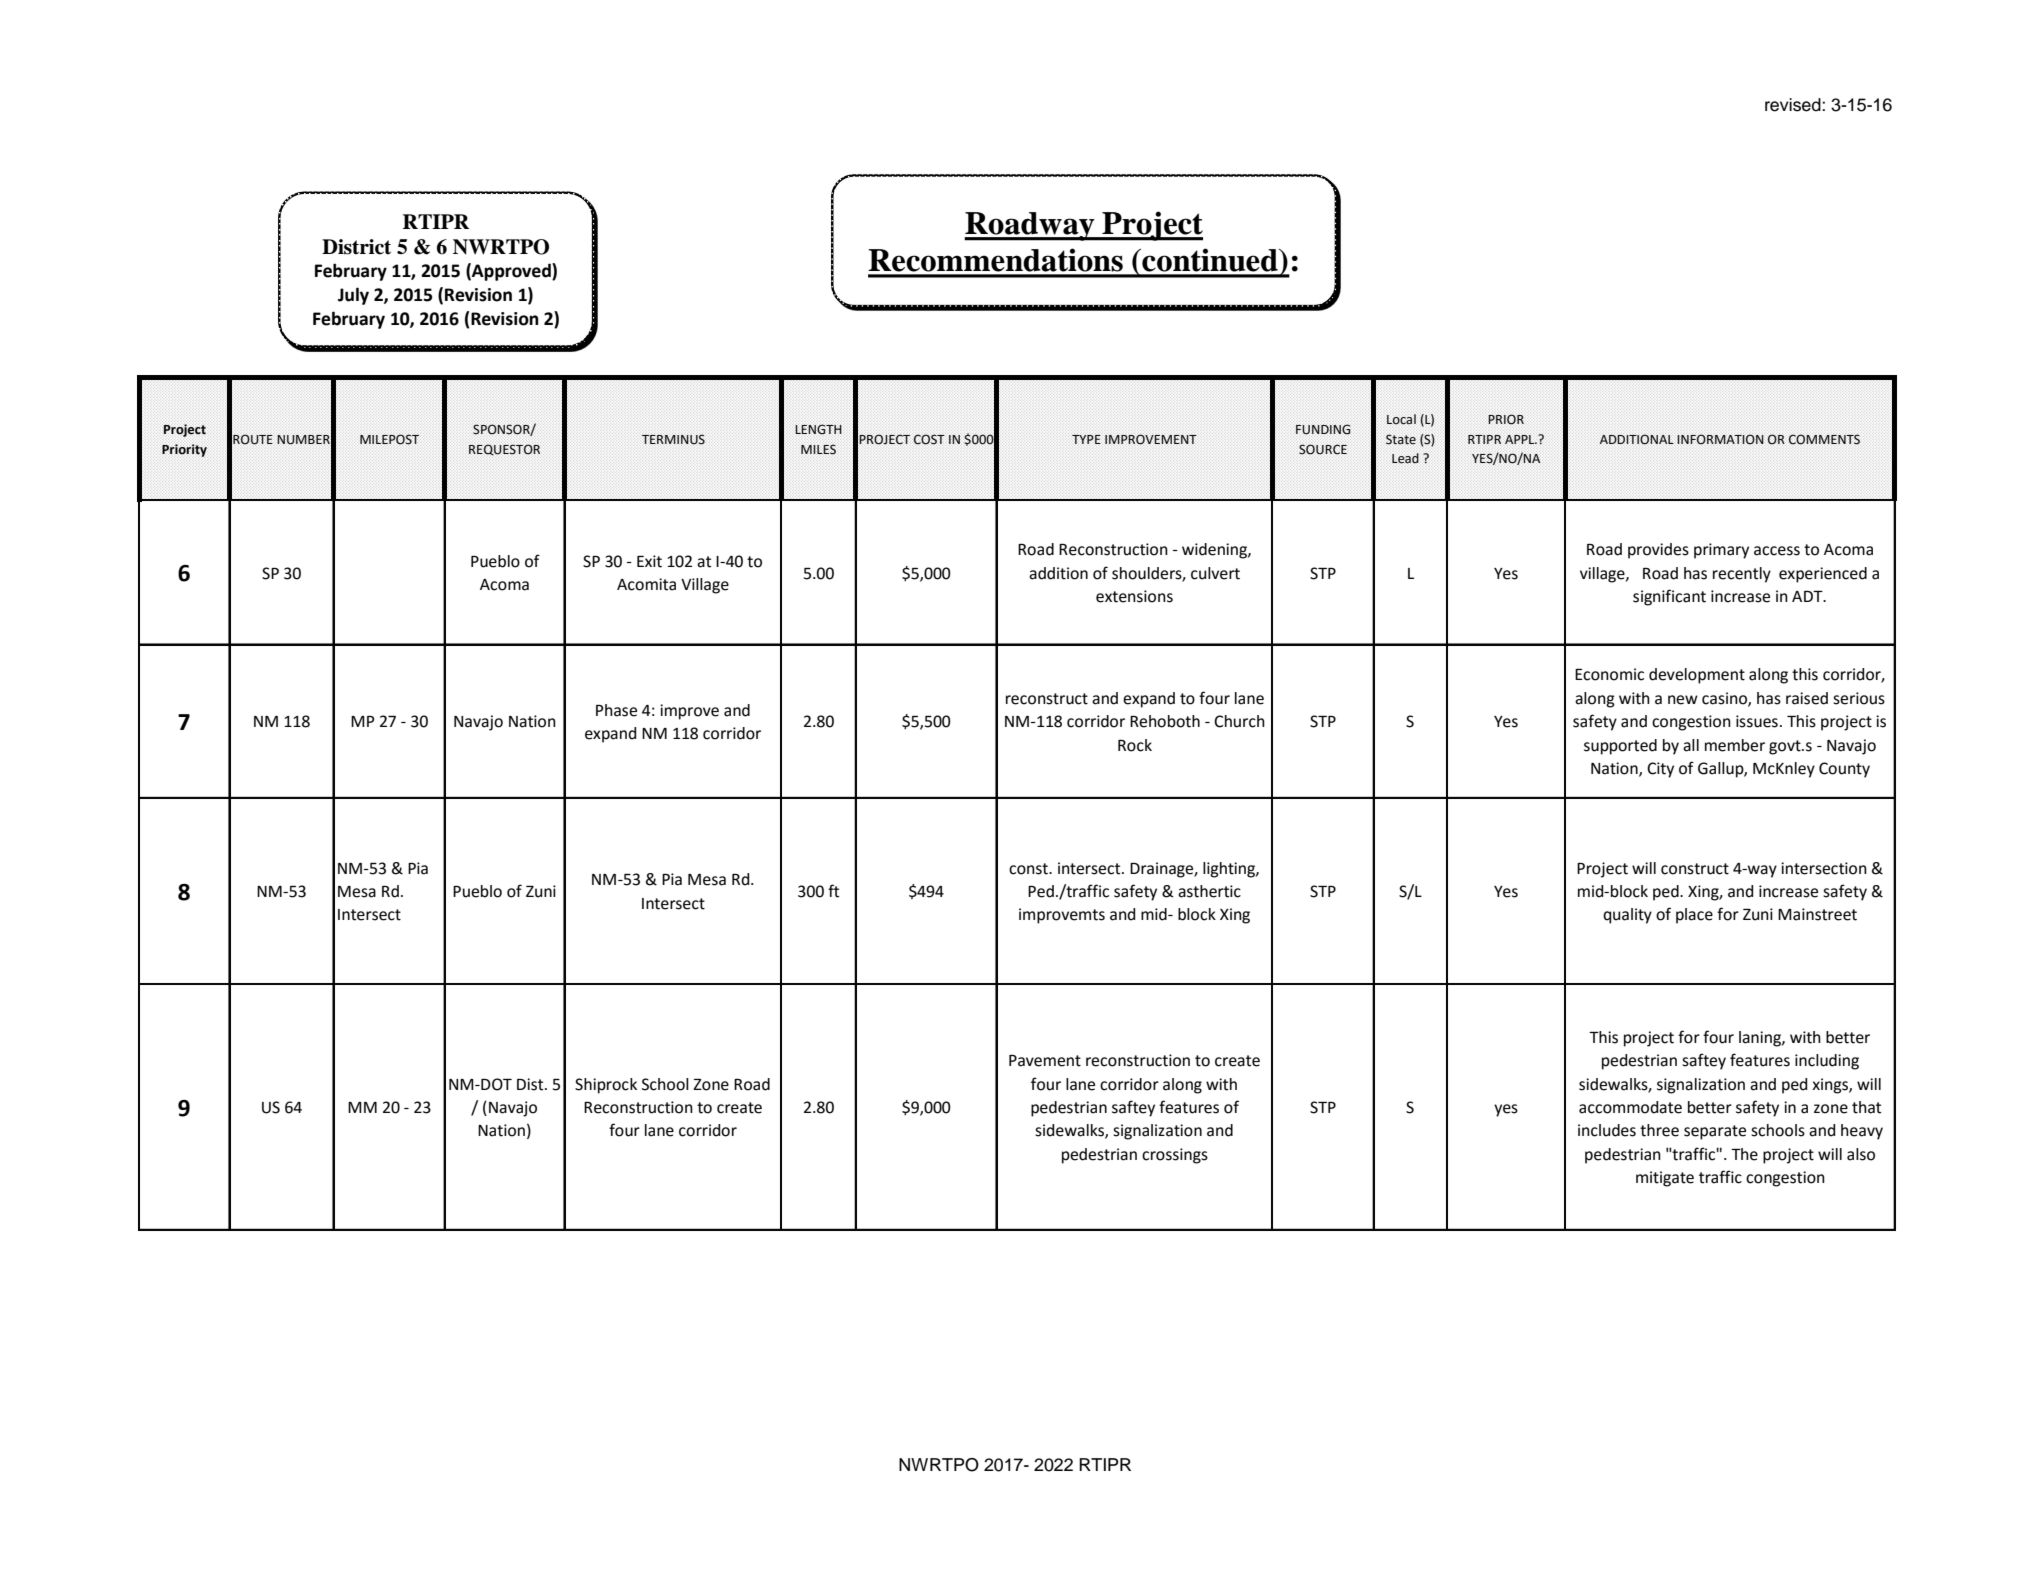 This screenshot has width=2032, height=1570. What do you see at coordinates (1720, 439) in the screenshot?
I see `INFORMATION` at bounding box center [1720, 439].
